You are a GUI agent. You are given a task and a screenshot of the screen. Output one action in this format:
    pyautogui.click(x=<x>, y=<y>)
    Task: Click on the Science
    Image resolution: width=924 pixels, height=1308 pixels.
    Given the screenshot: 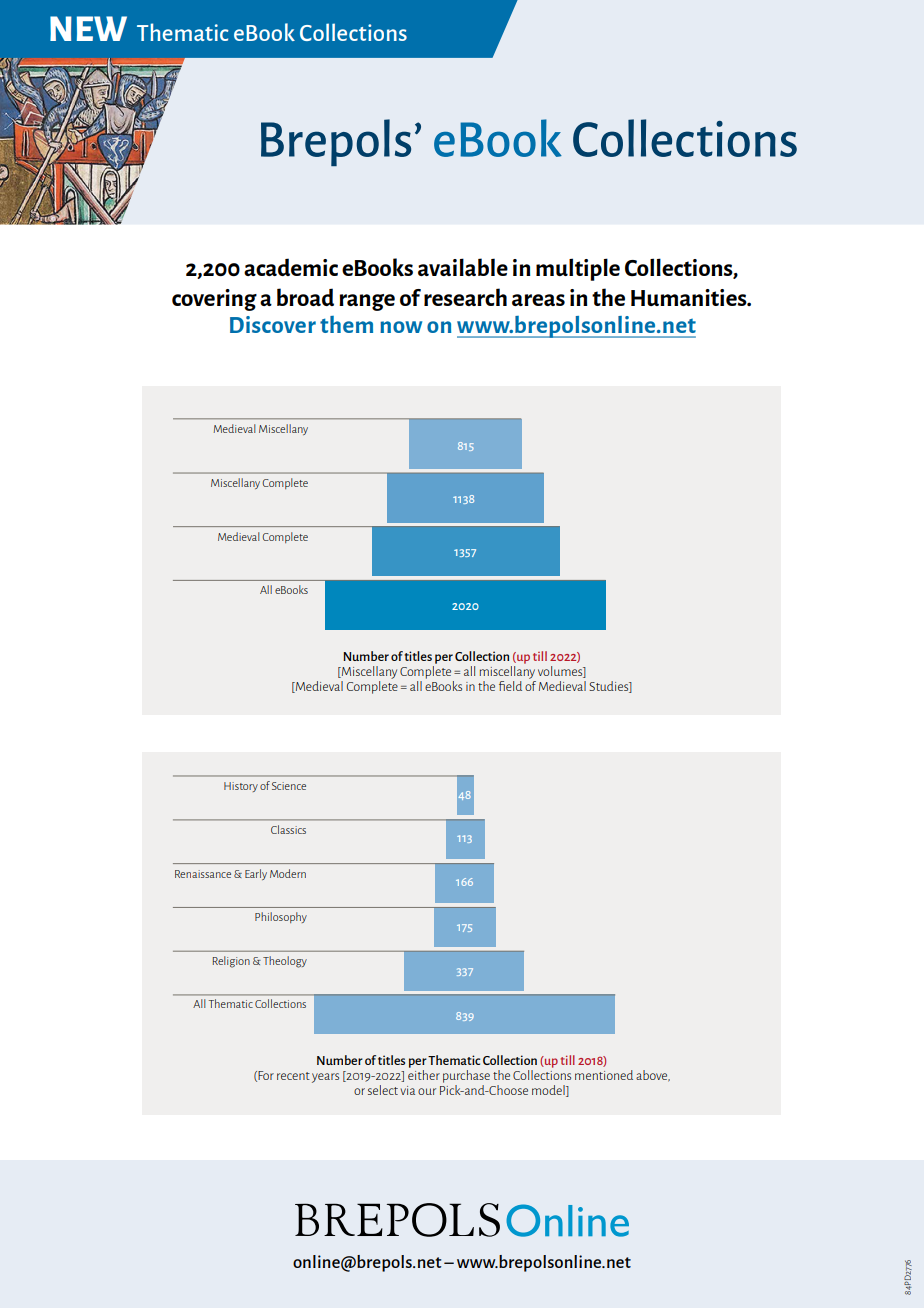 What is the action you would take?
    pyautogui.click(x=289, y=786)
